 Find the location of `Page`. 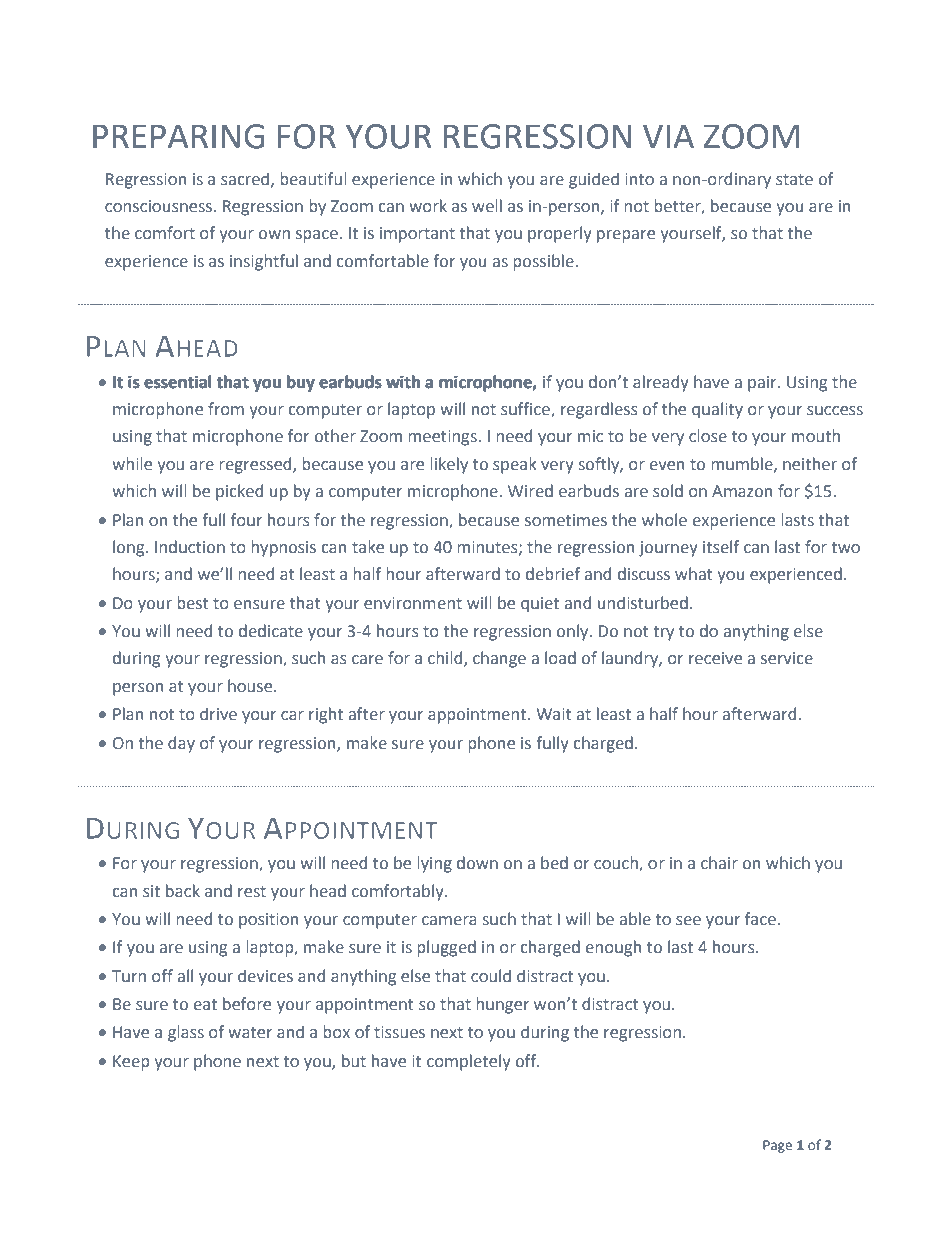

Page is located at coordinates (777, 1146).
